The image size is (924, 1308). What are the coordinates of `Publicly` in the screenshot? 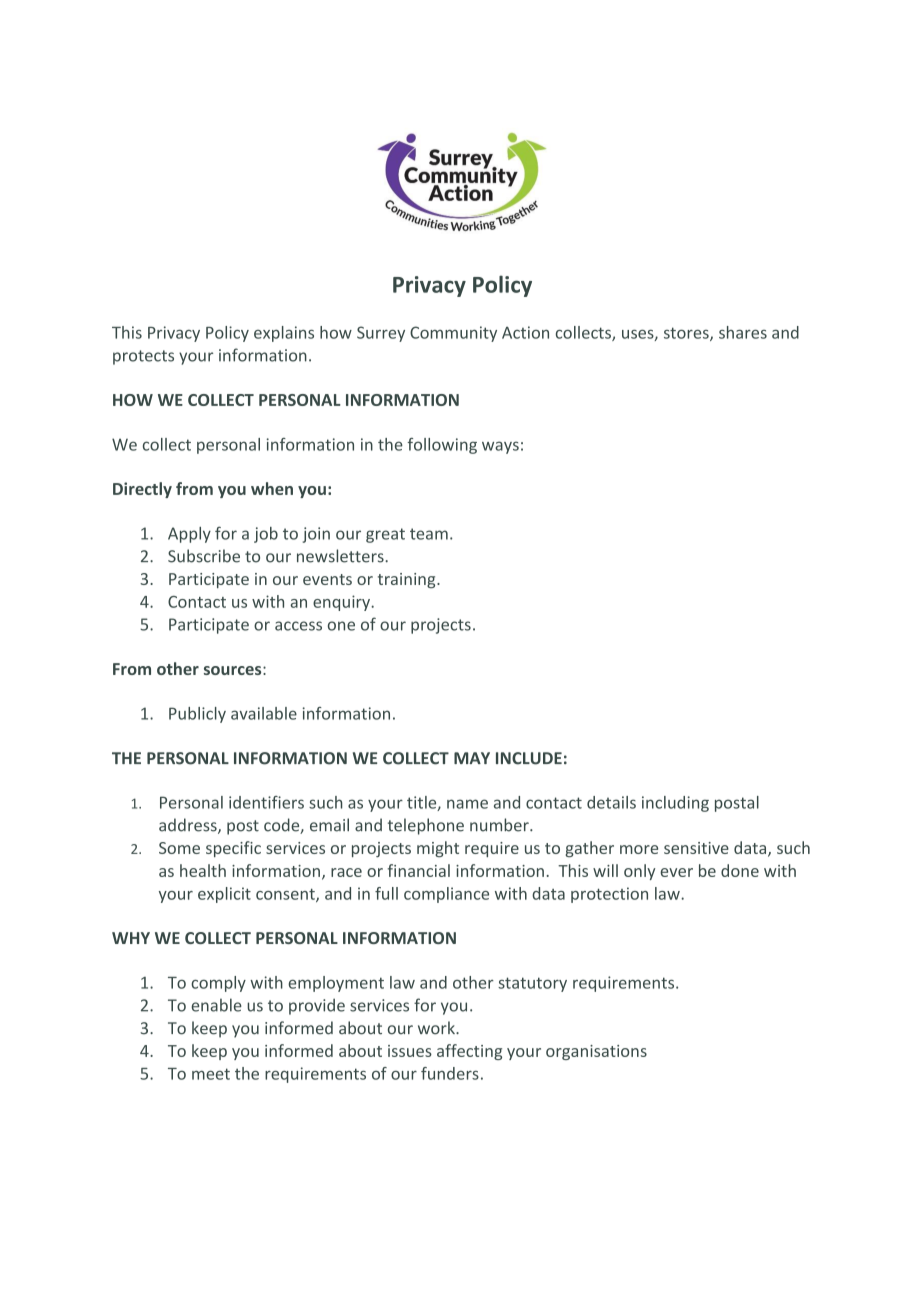 It's located at (197, 715).
